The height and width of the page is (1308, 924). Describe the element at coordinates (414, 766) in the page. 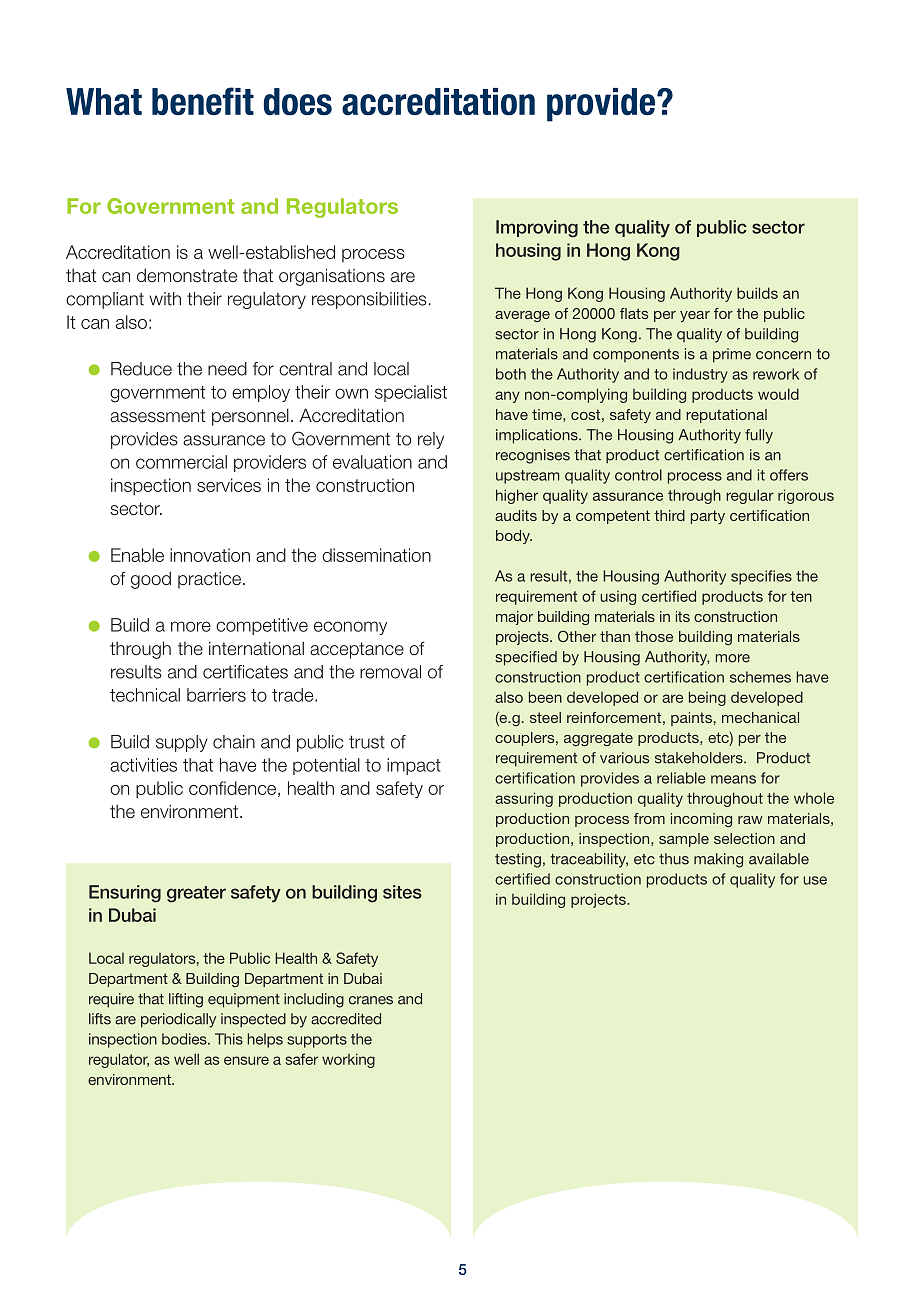

I see `impact` at that location.
